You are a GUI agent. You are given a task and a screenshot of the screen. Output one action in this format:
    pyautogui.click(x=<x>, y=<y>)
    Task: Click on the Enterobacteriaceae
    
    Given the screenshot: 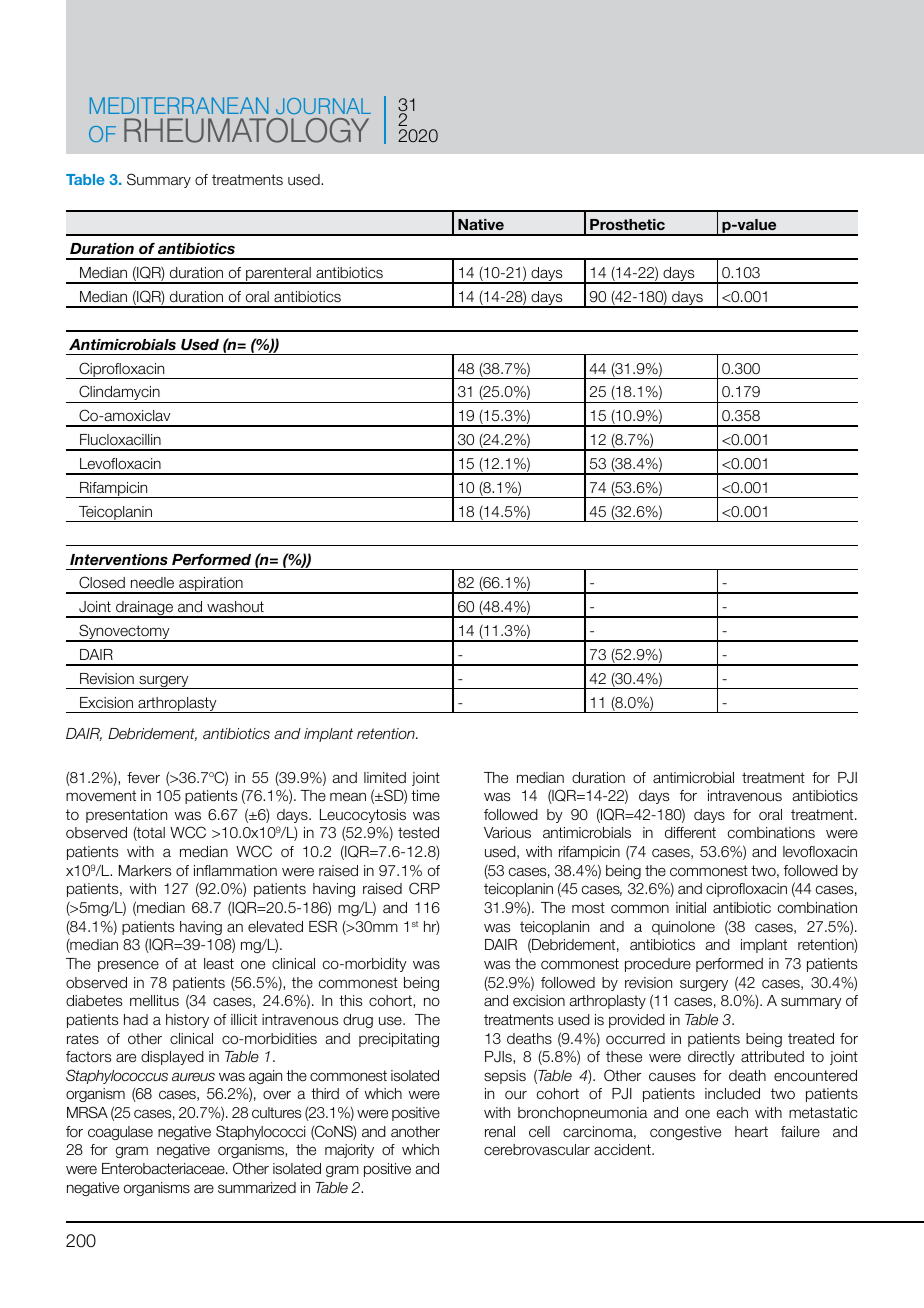 What is the action you would take?
    pyautogui.click(x=164, y=1169)
